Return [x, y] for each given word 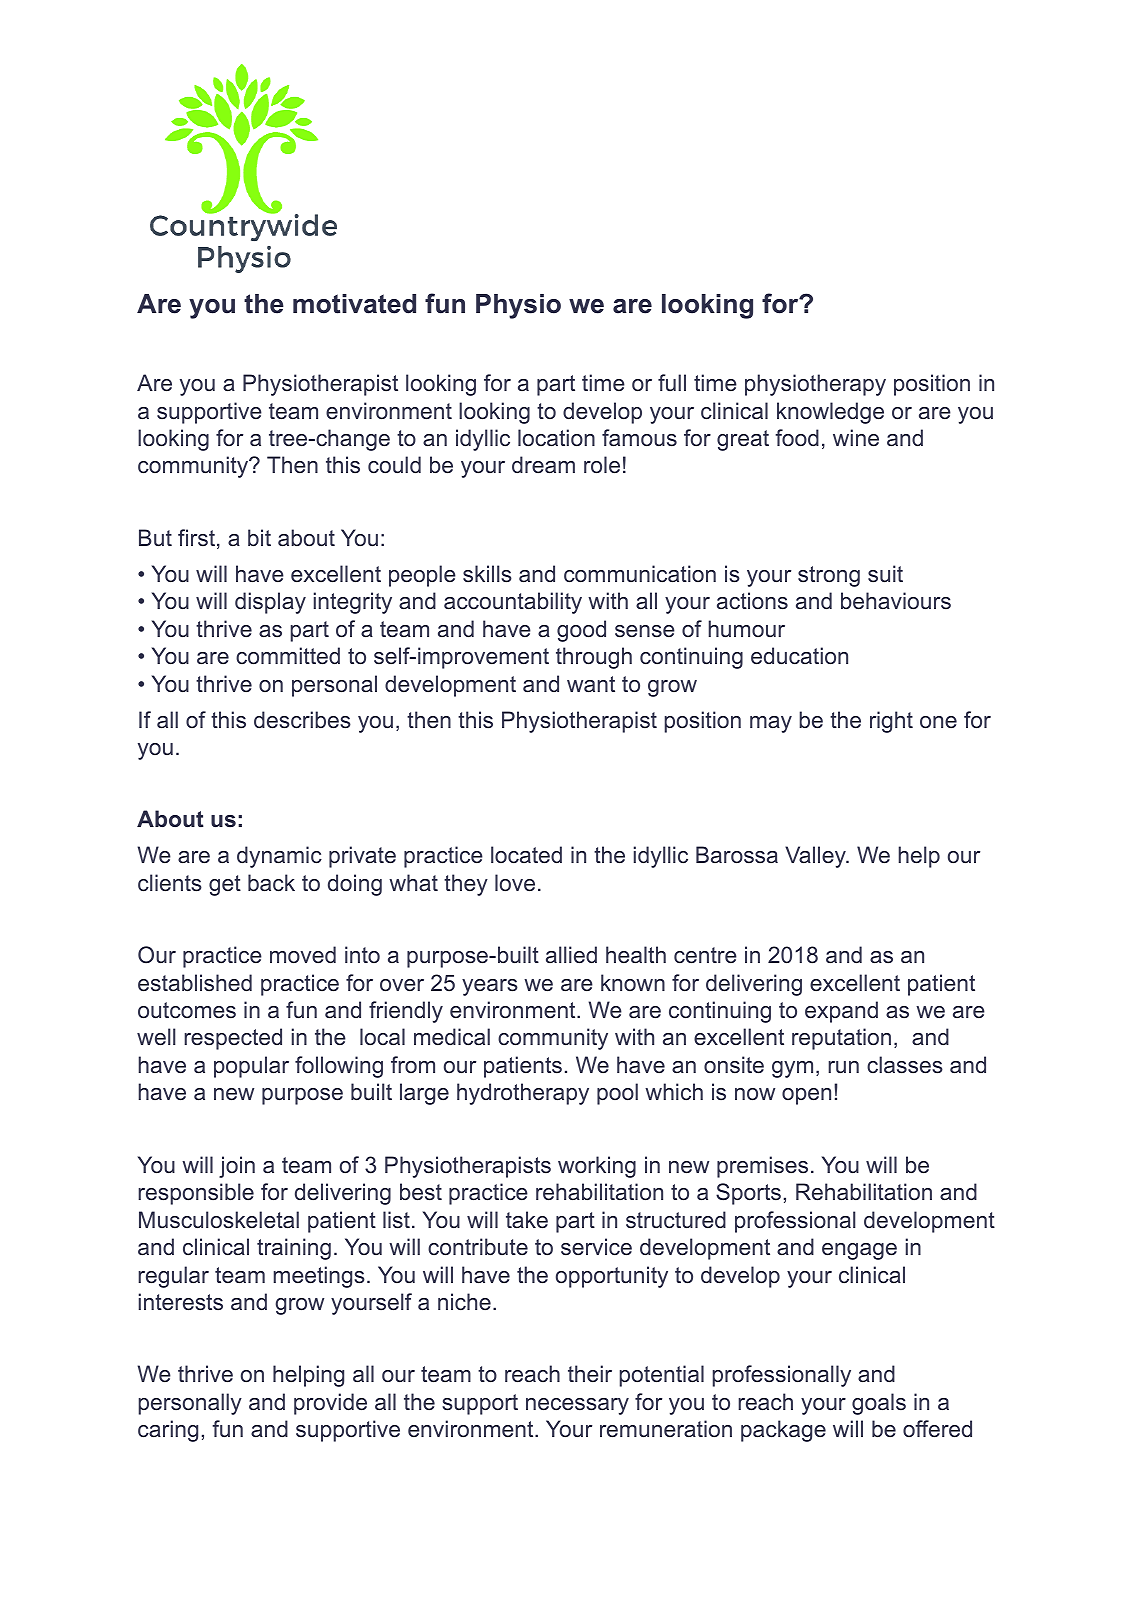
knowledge [830, 413]
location [556, 437]
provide [330, 1404]
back [271, 883]
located [526, 855]
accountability [513, 603]
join [237, 1167]
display [270, 603]
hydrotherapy [523, 1094]
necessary [577, 1406]
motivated [354, 304]
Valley [816, 857]
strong [829, 576]
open [806, 1096]
